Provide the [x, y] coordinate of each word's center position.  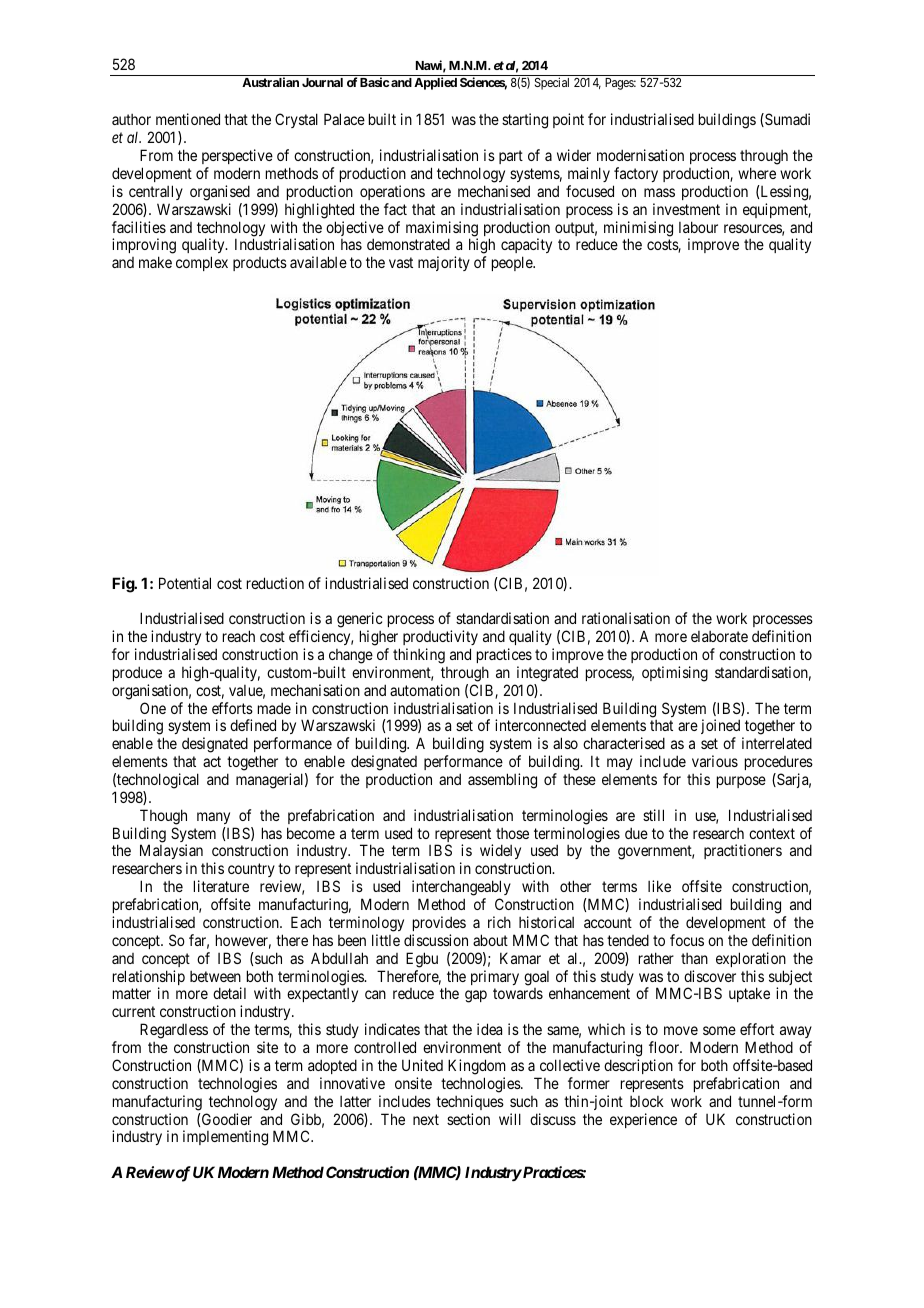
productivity [440, 637]
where [757, 173]
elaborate [719, 636]
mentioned [188, 119]
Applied [435, 83]
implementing [225, 1138]
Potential [185, 583]
